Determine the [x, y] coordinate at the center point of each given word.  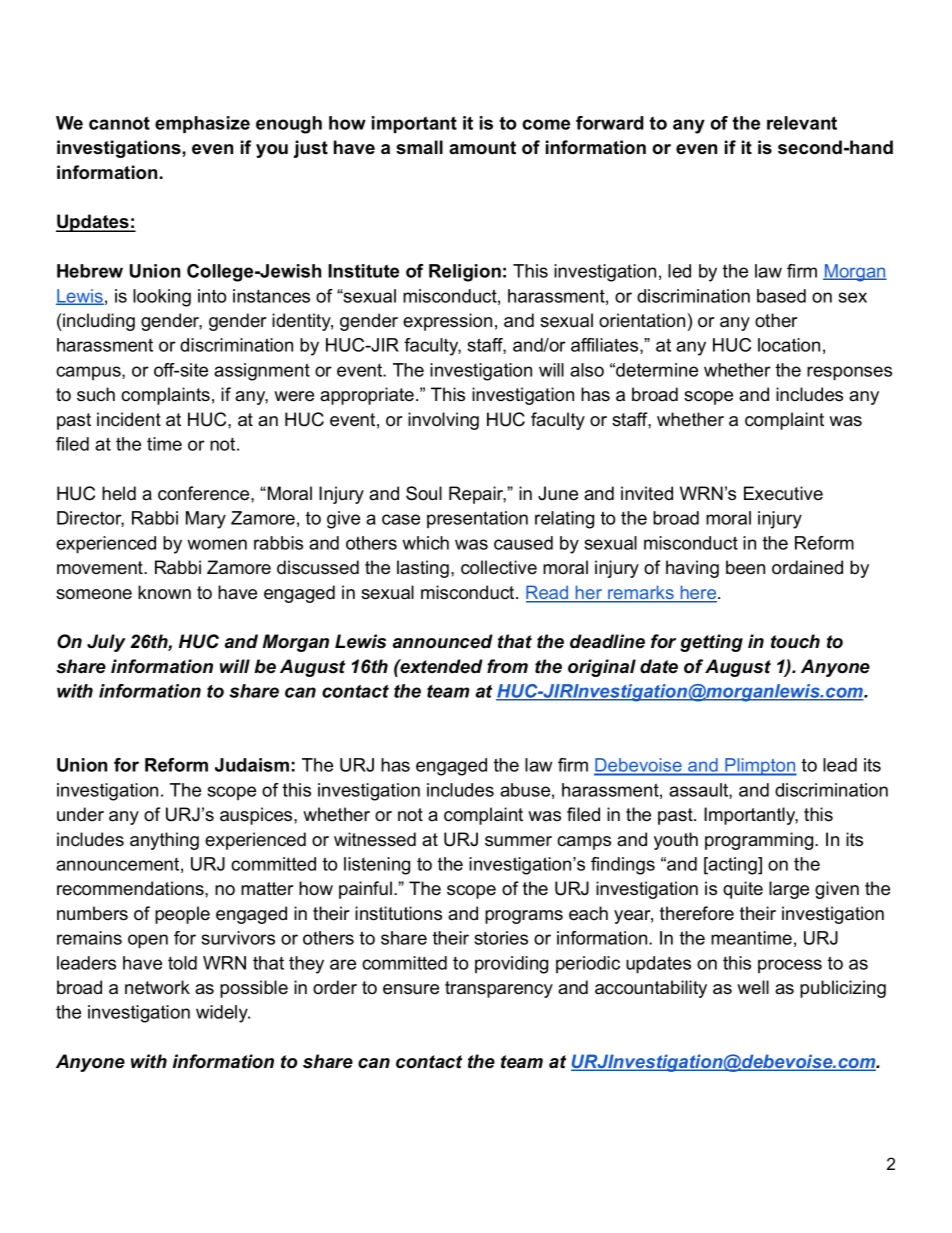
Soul [424, 493]
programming [760, 841]
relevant [802, 123]
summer [518, 841]
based [781, 296]
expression [447, 322]
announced [443, 641]
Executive [783, 493]
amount [482, 148]
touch [795, 641]
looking [162, 298]
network [157, 987]
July [106, 643]
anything [164, 841]
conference [205, 493]
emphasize [202, 124]
